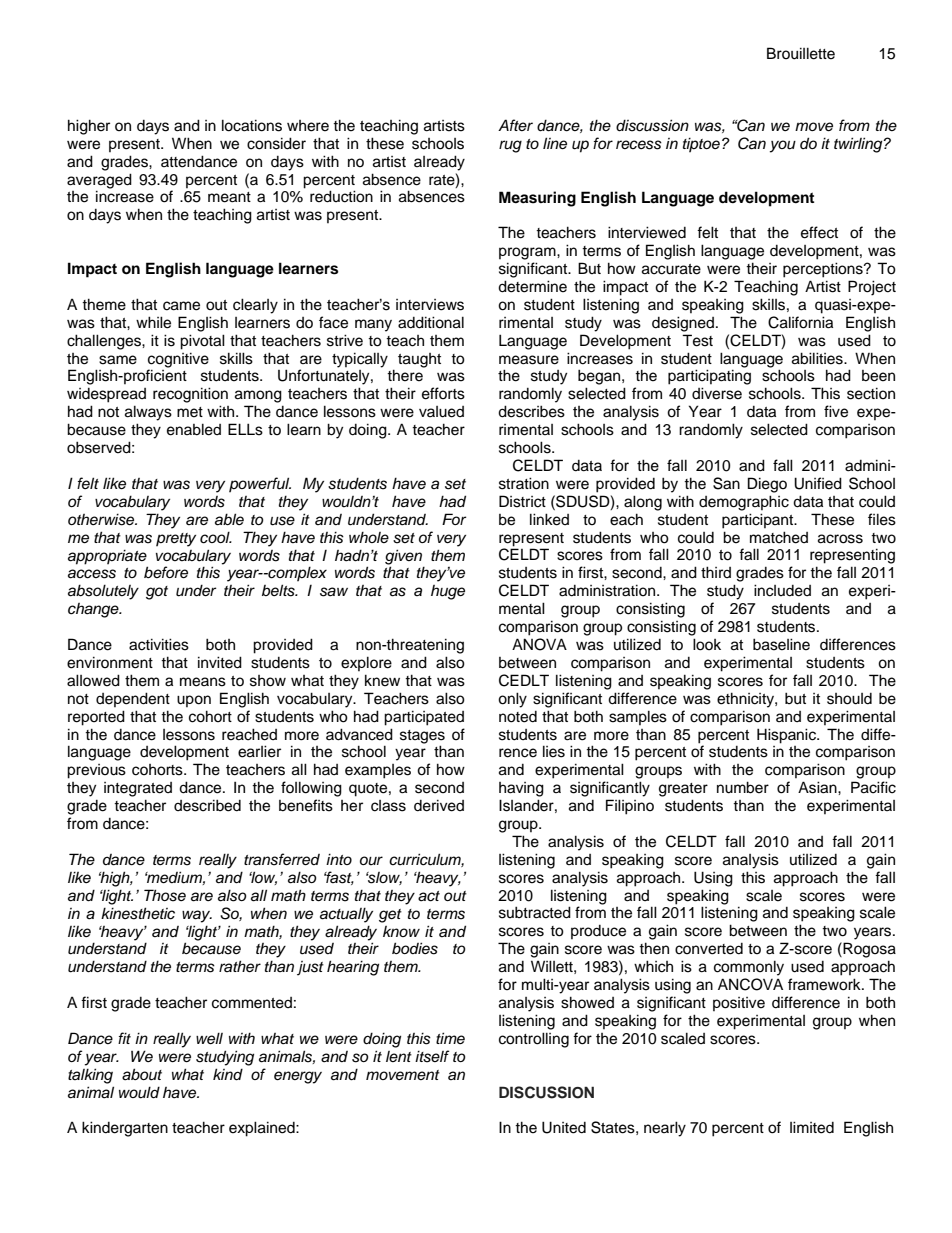 Image resolution: width=952 pixels, height=1233 pixels. I want to click on California, so click(800, 322).
